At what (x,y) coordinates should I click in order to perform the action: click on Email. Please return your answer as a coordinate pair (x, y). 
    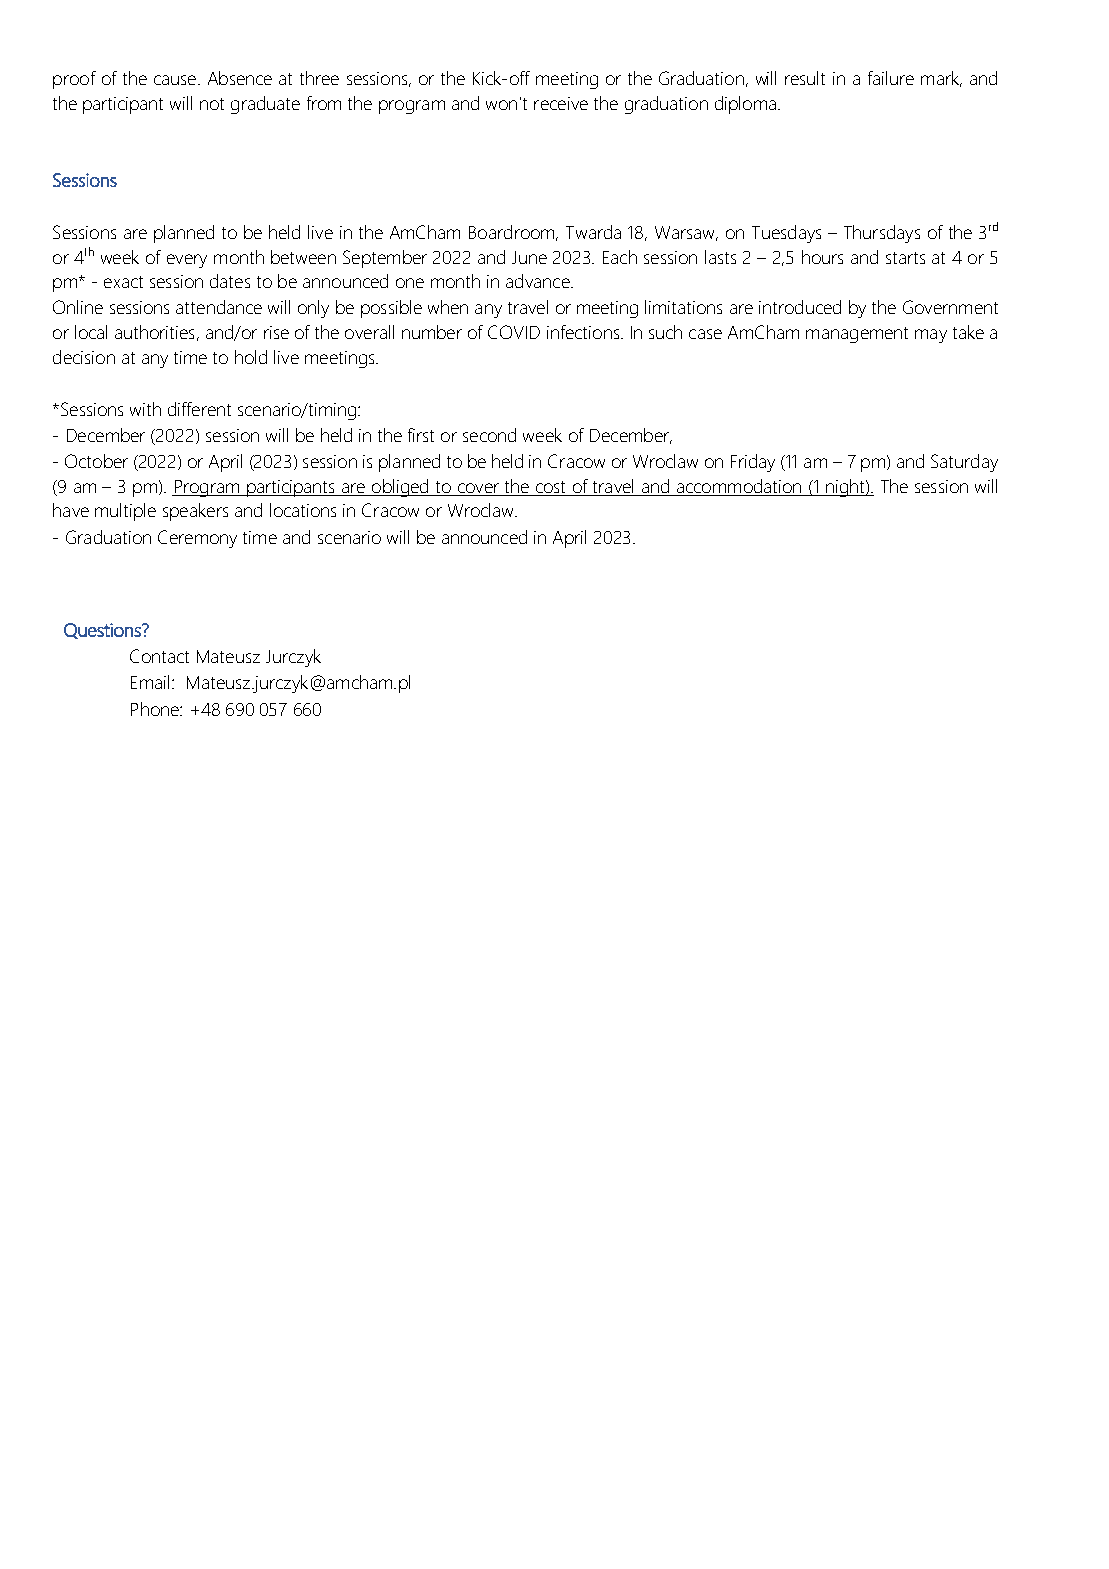
    Looking at the image, I should click on (150, 682).
